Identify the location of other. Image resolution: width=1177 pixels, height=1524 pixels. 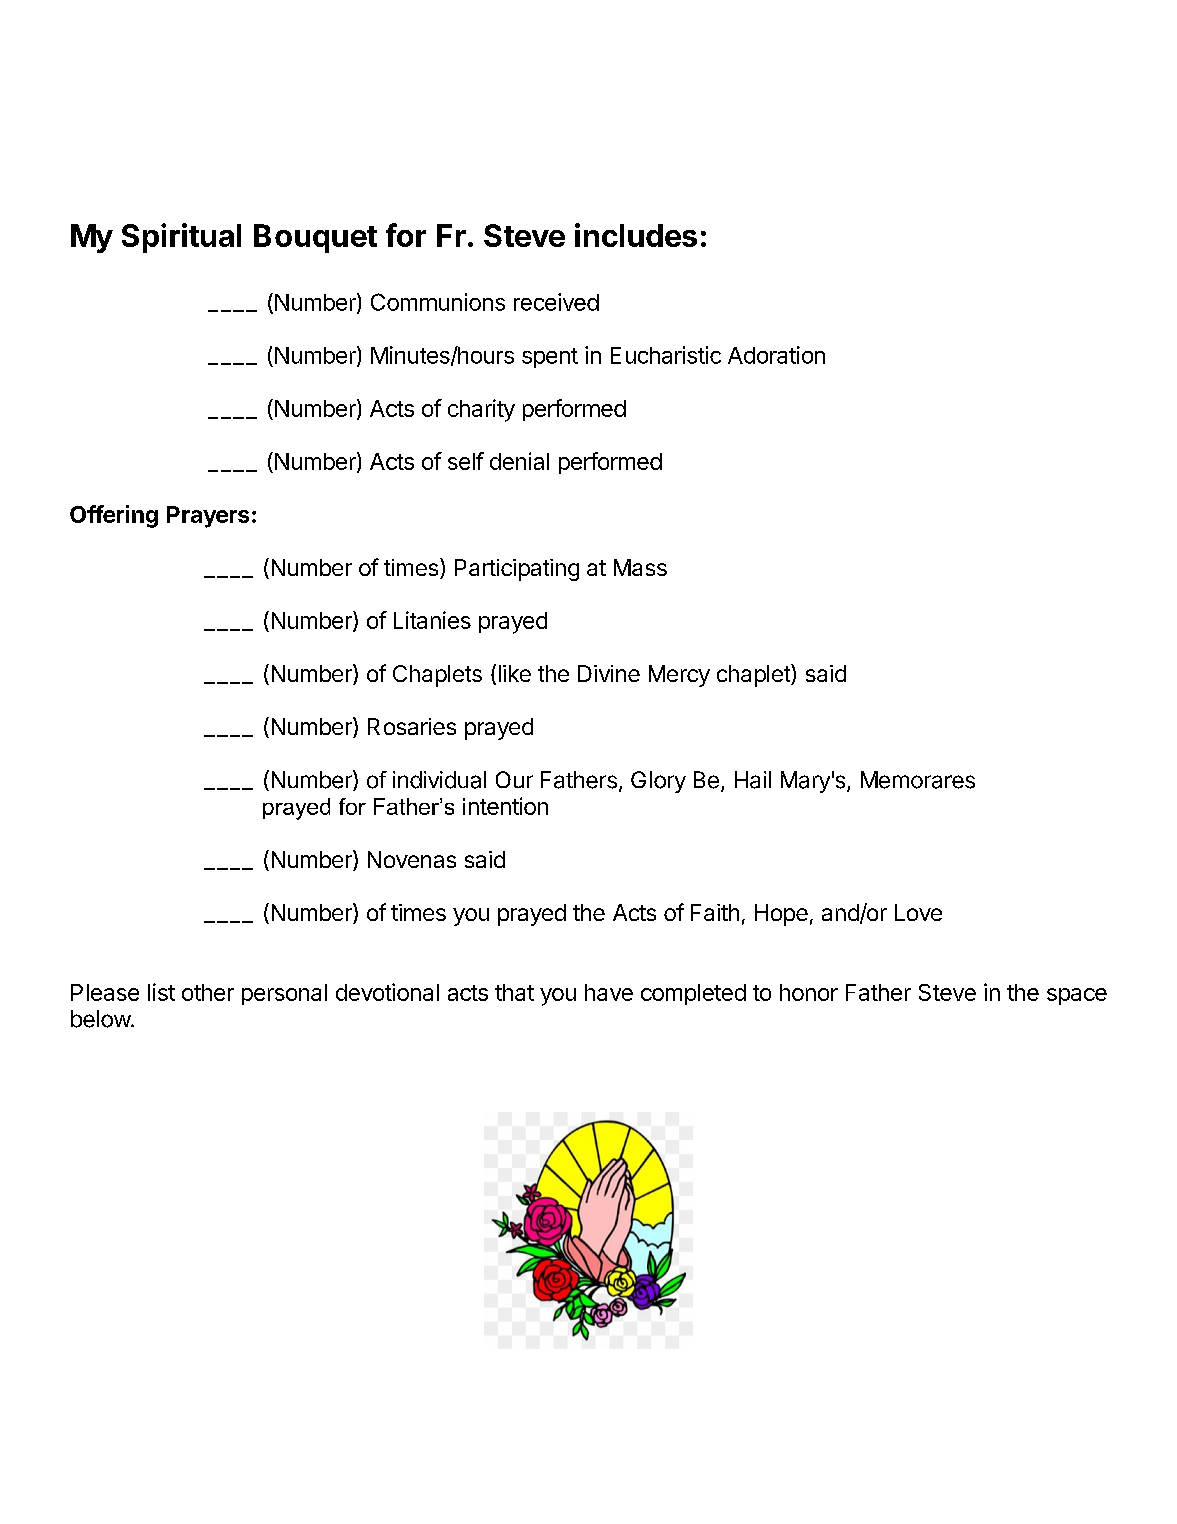
(208, 992).
